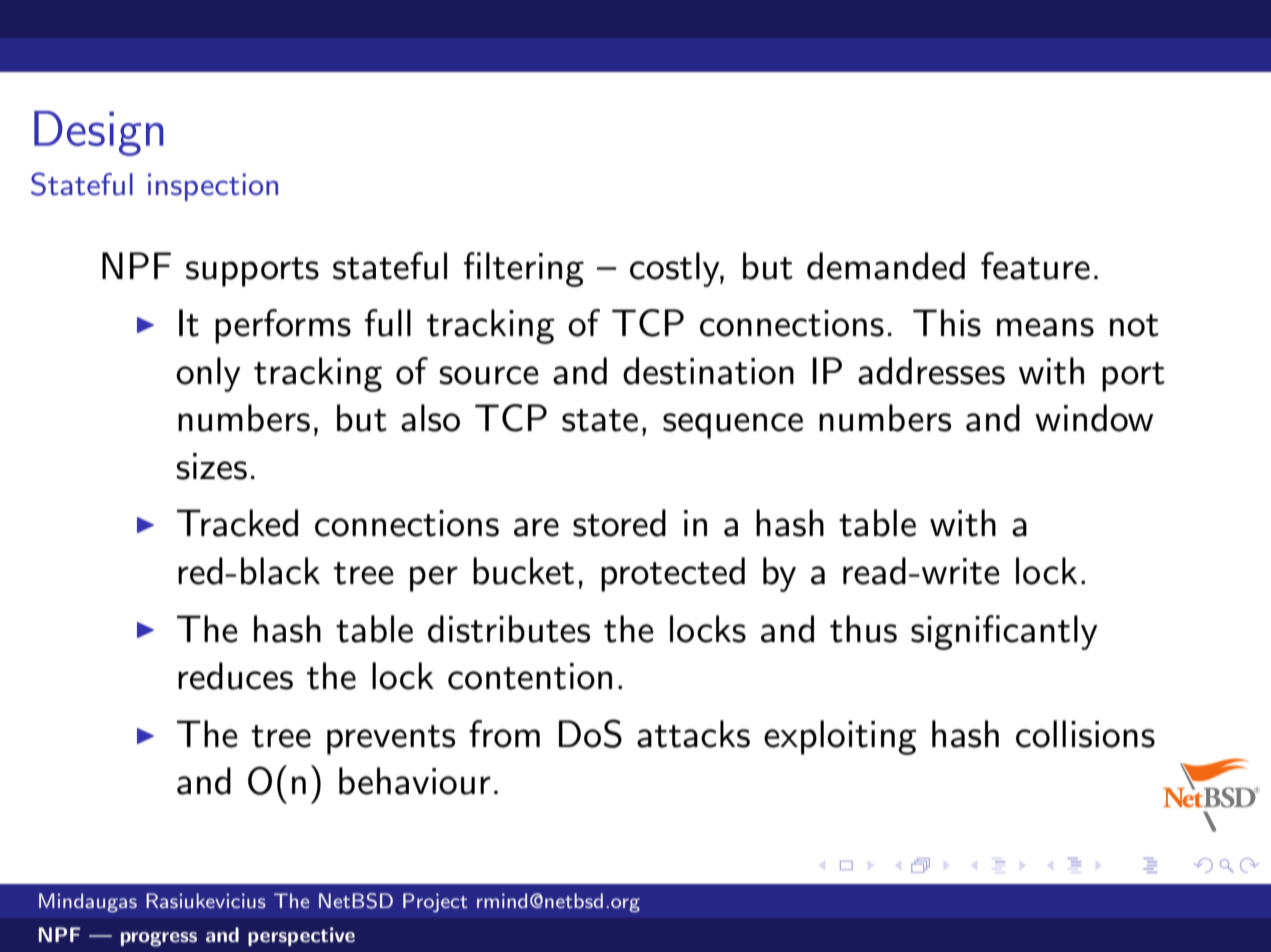 The height and width of the document is (952, 1271). What do you see at coordinates (1035, 266) in the document?
I see `feature` at bounding box center [1035, 266].
